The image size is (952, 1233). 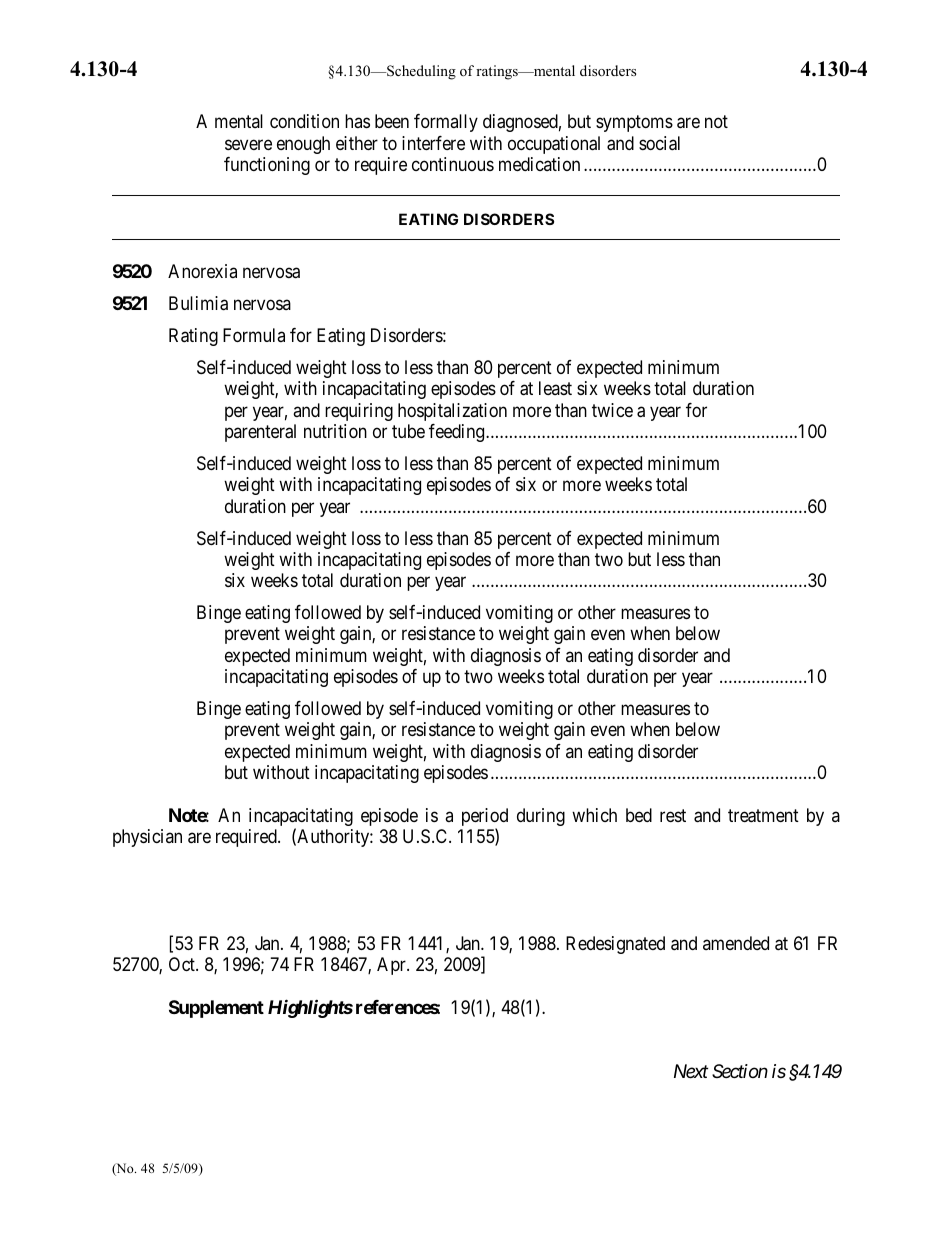 What do you see at coordinates (659, 143) in the image?
I see `social` at bounding box center [659, 143].
